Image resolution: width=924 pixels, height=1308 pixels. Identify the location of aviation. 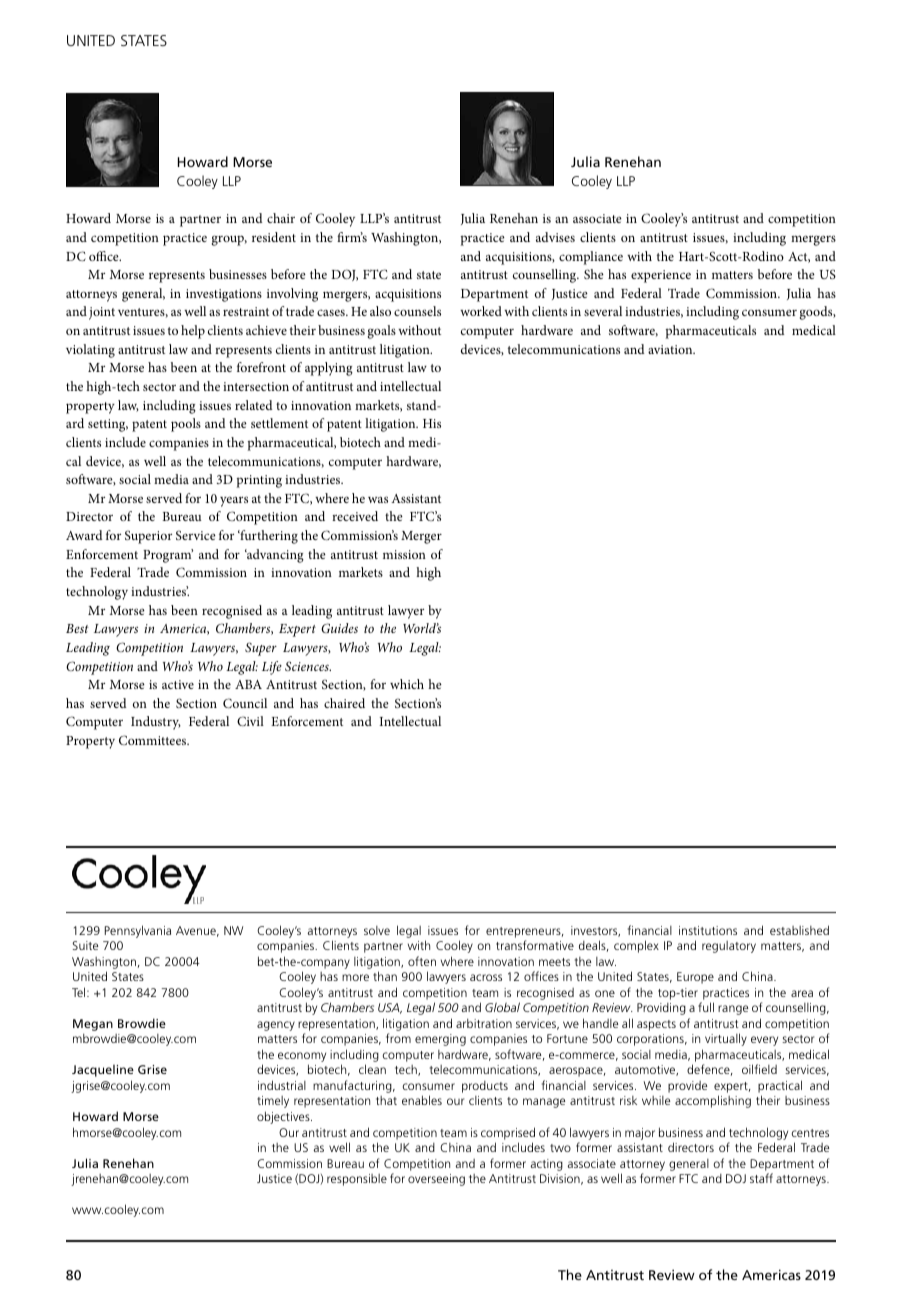
(671, 349).
